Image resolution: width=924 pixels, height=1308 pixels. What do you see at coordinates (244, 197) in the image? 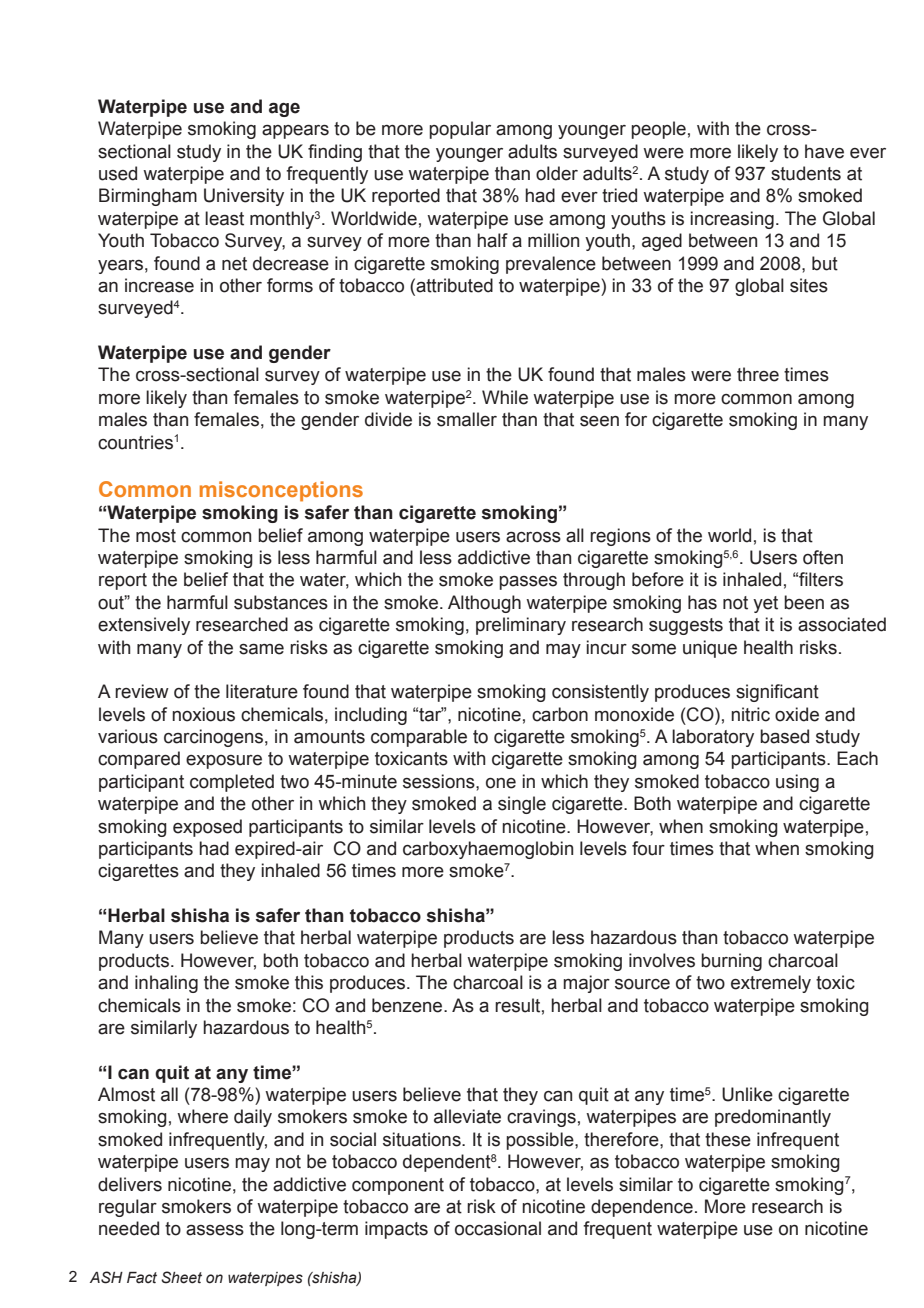
I see `University` at bounding box center [244, 197].
